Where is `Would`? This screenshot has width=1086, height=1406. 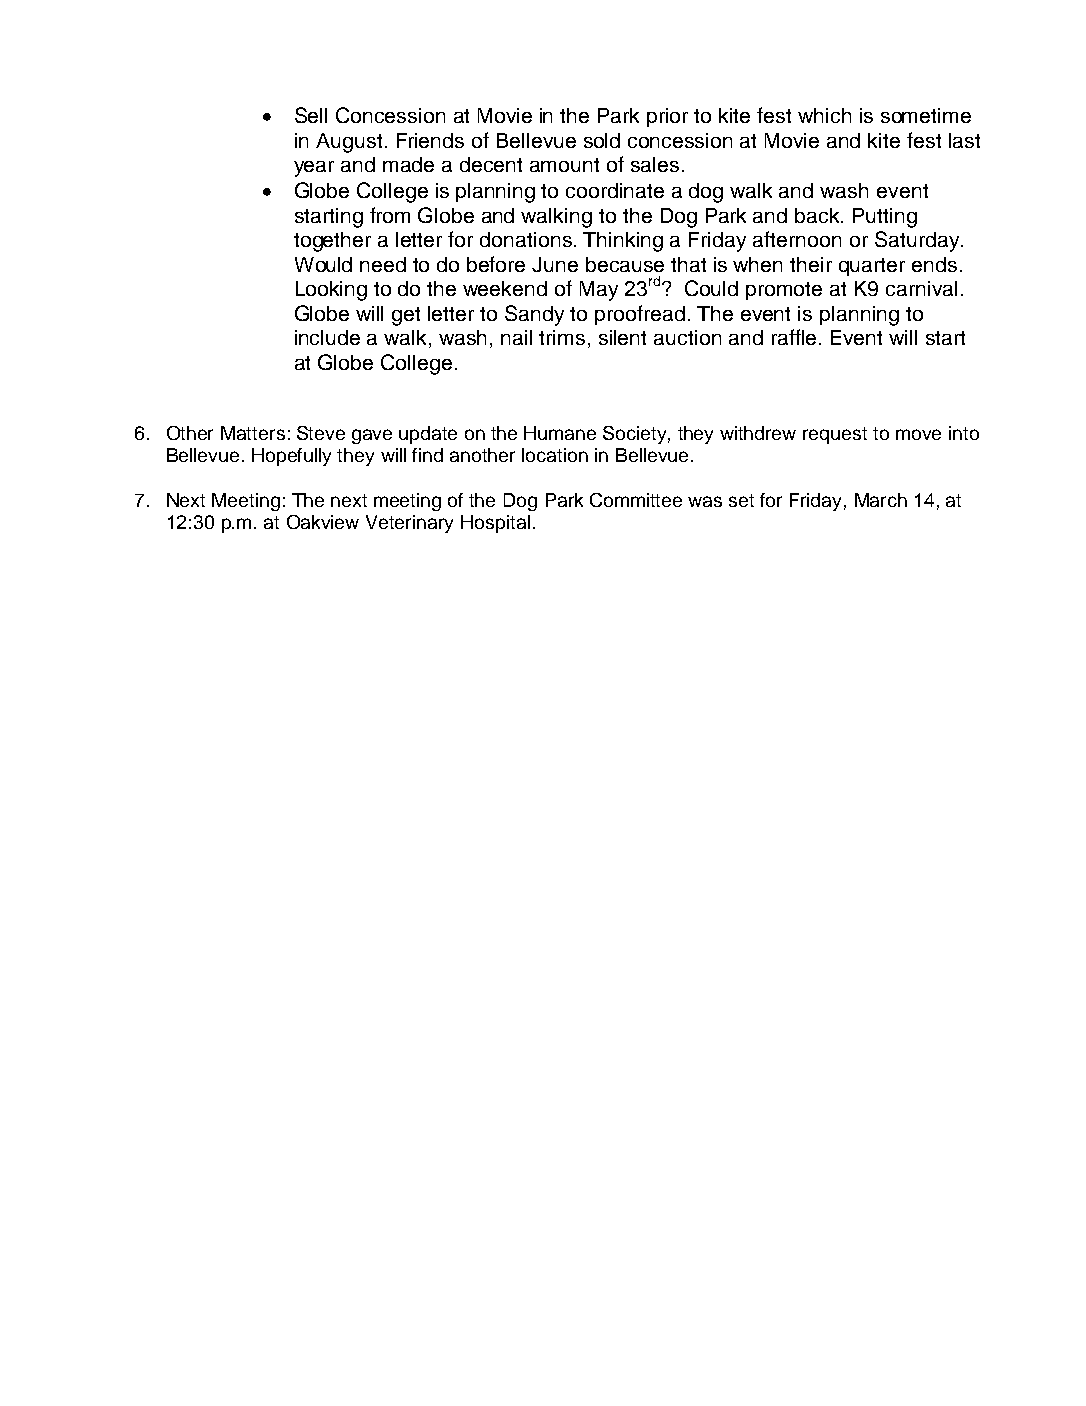
Would is located at coordinates (323, 264).
